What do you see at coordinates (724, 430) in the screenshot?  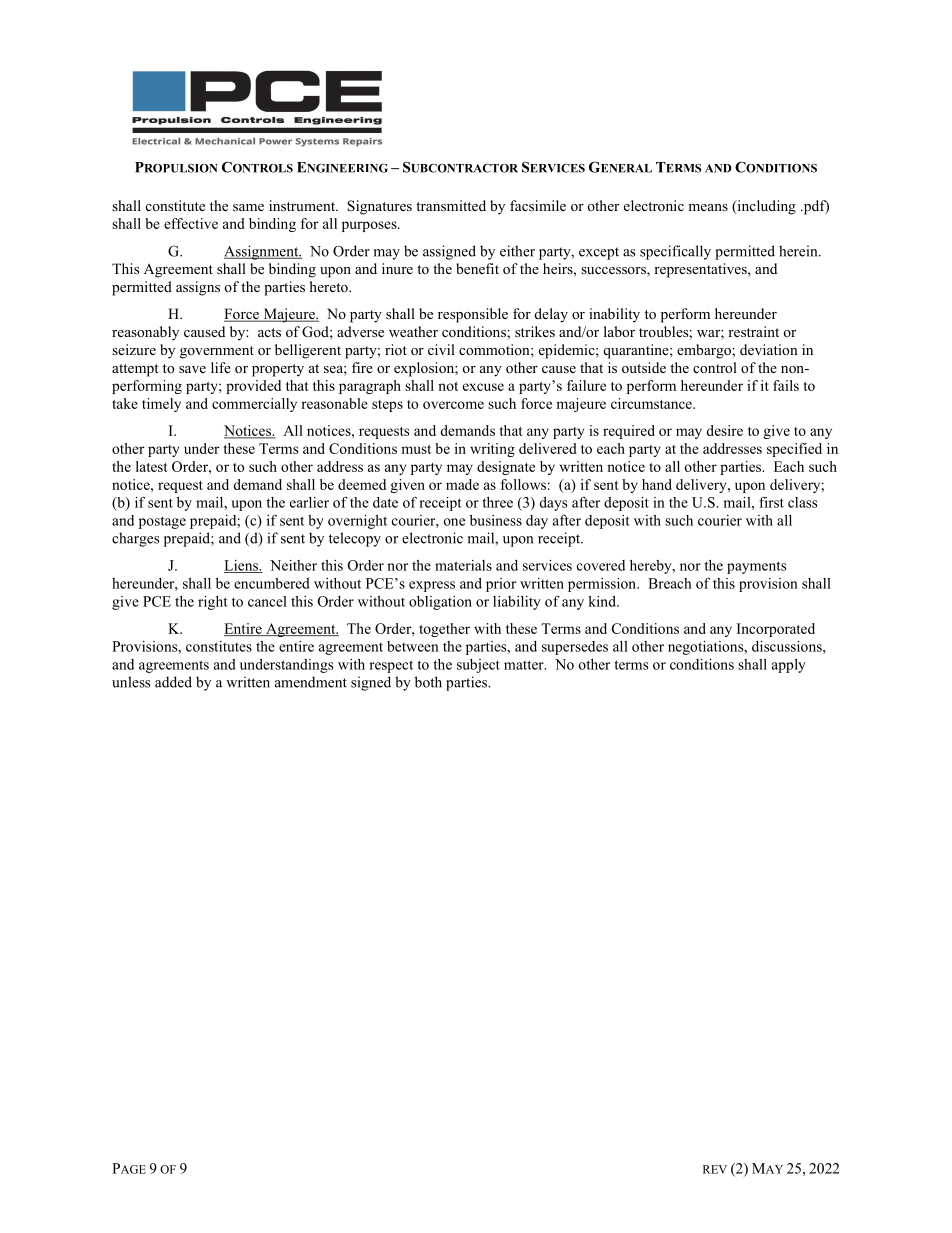 I see `desire` at bounding box center [724, 430].
